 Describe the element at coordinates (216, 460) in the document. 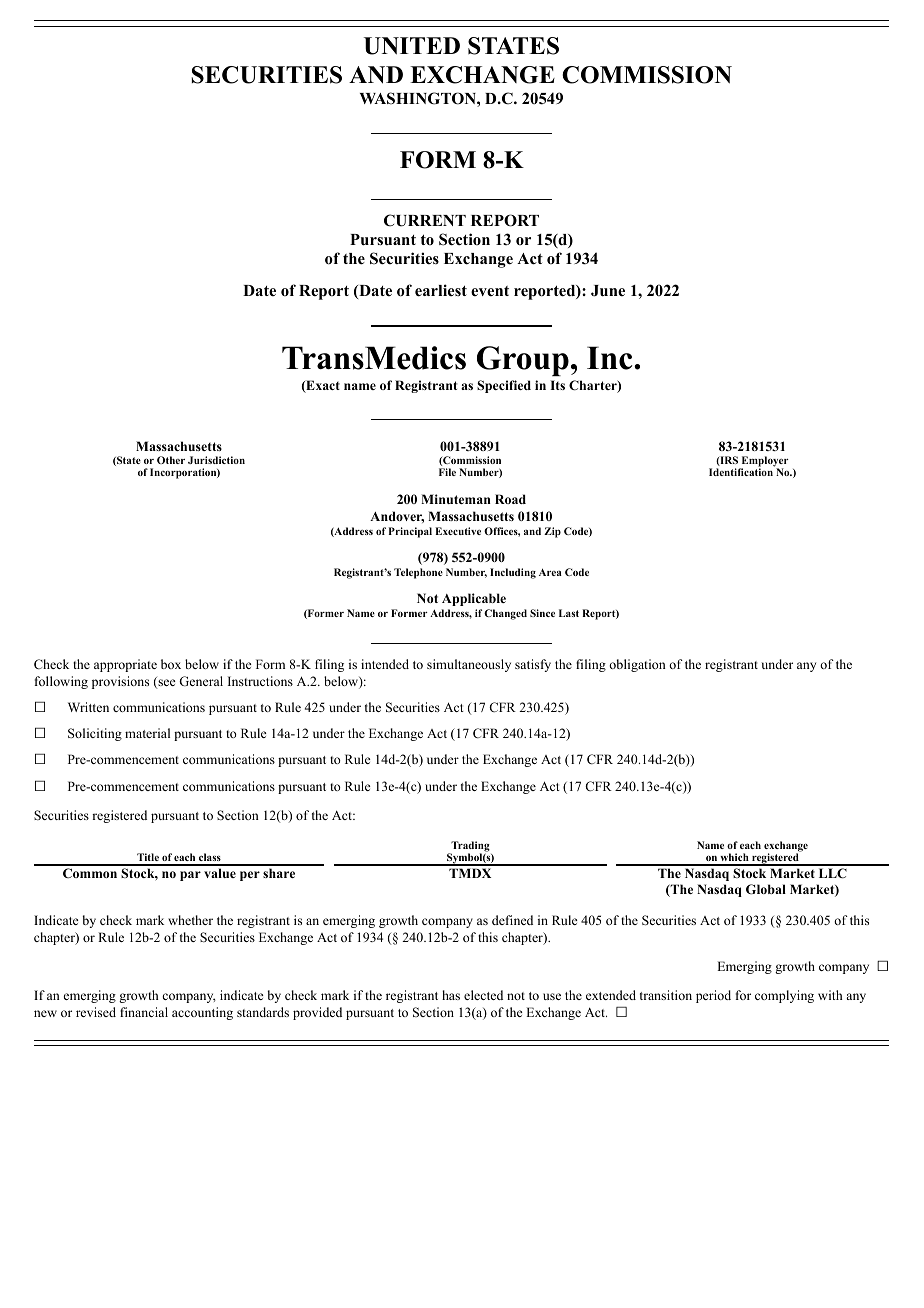

I see `Jurisdiction` at that location.
